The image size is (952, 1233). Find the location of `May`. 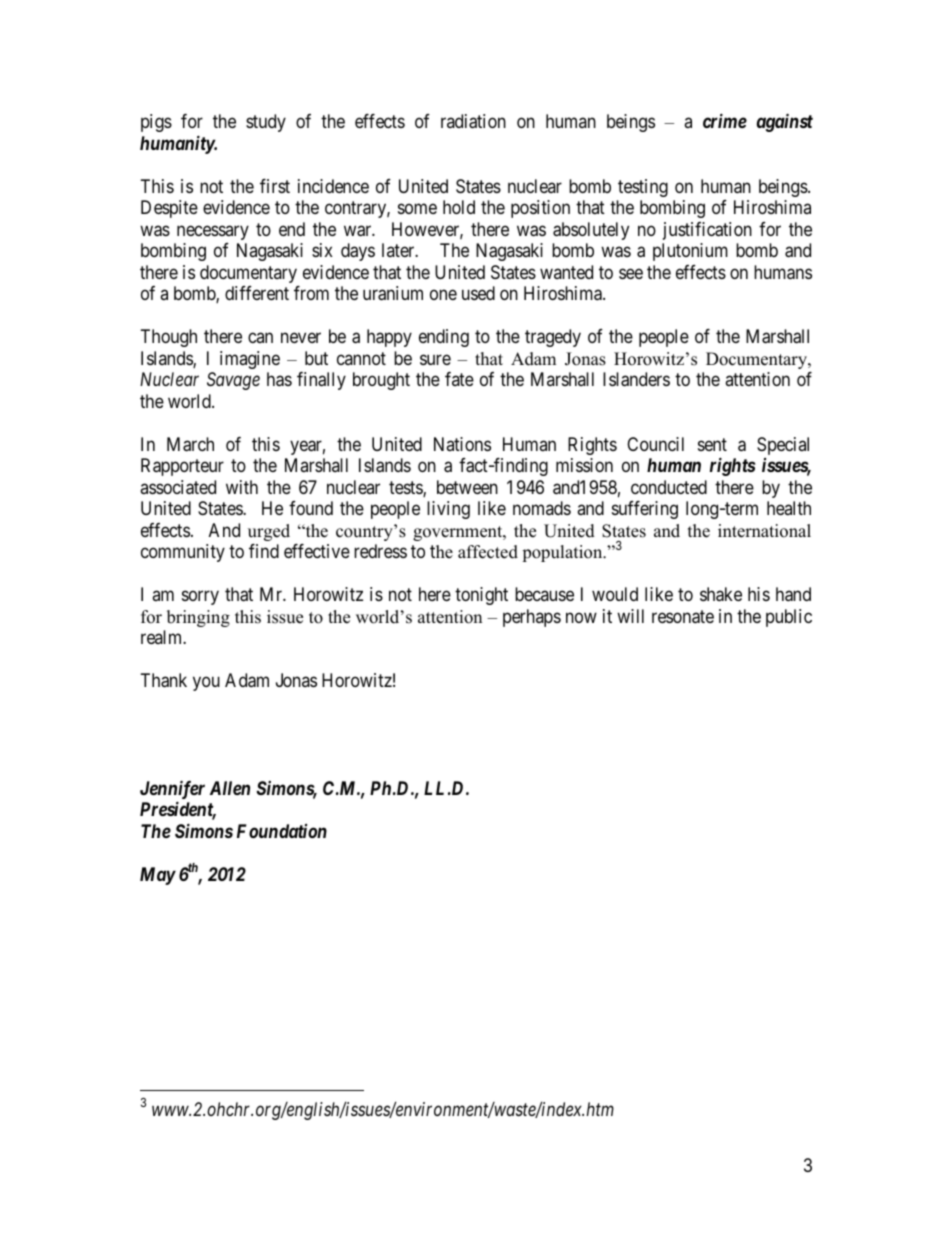

May is located at coordinates (158, 876).
